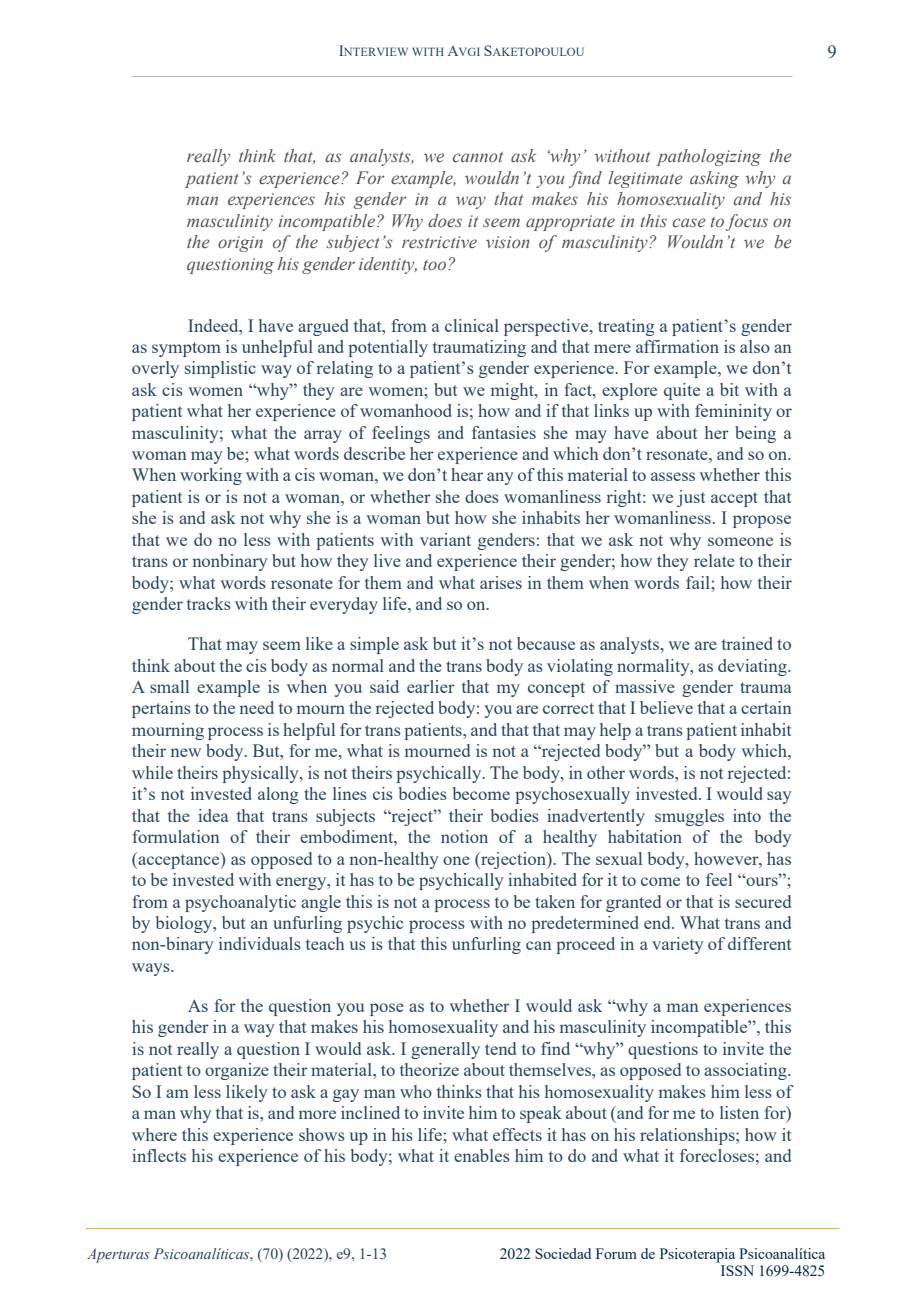 This document has width=924, height=1308. Describe the element at coordinates (431, 686) in the document. I see `earlier` at that location.
